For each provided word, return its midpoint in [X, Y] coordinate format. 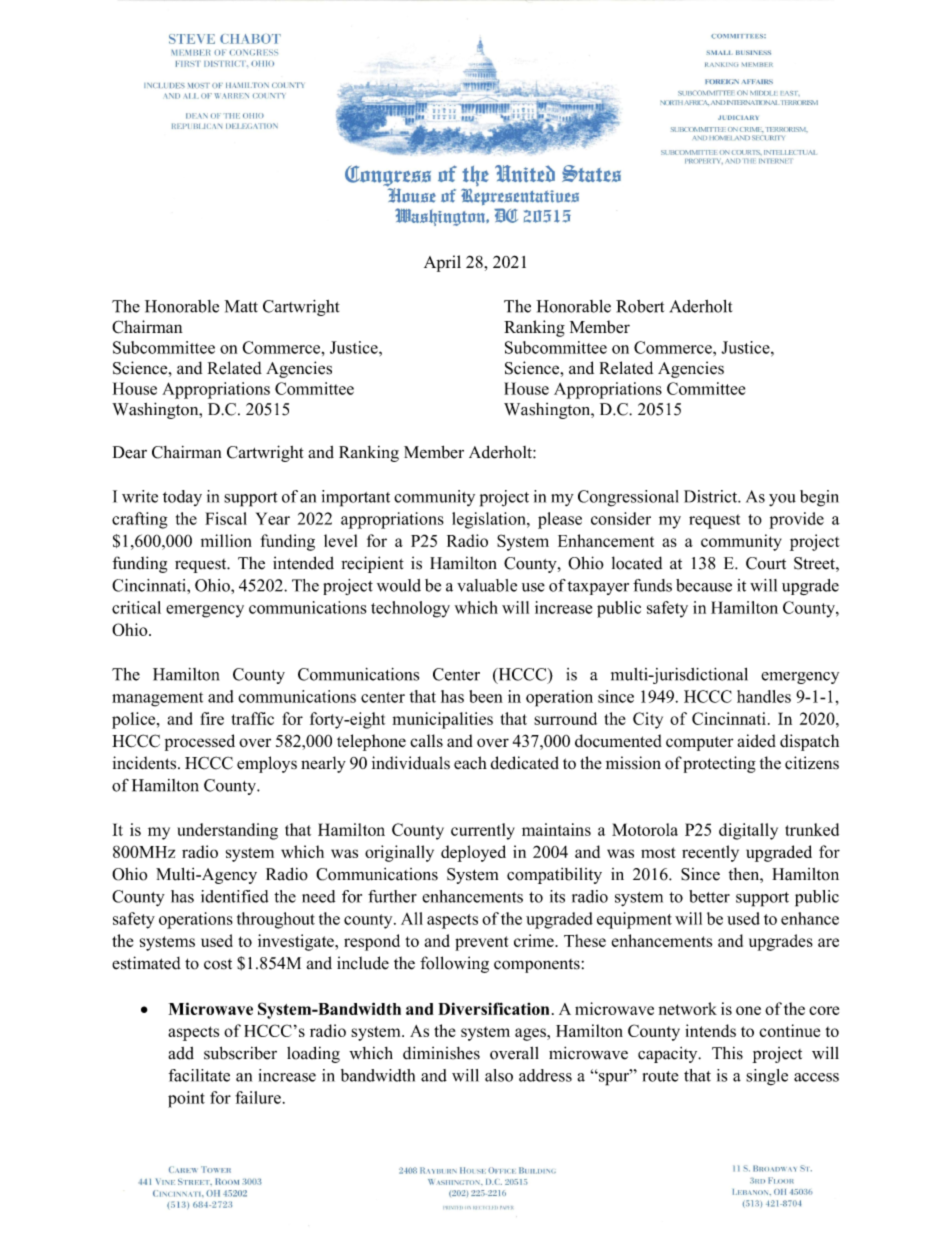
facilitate [199, 1075]
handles [764, 696]
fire [212, 718]
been [486, 696]
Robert [640, 306]
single [767, 1077]
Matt [241, 306]
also [499, 1075]
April [442, 263]
